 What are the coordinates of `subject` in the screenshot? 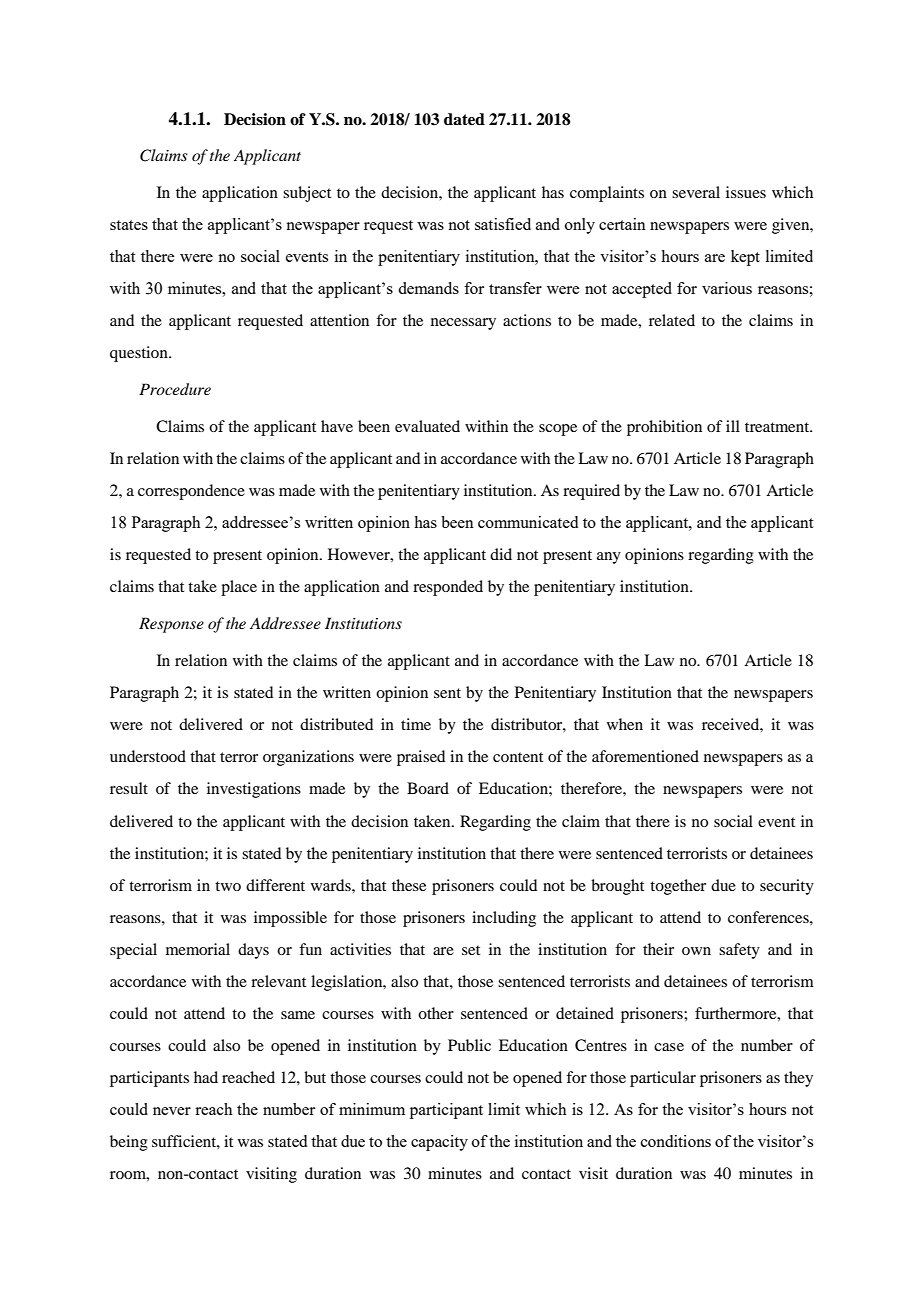 It's located at (307, 194).
